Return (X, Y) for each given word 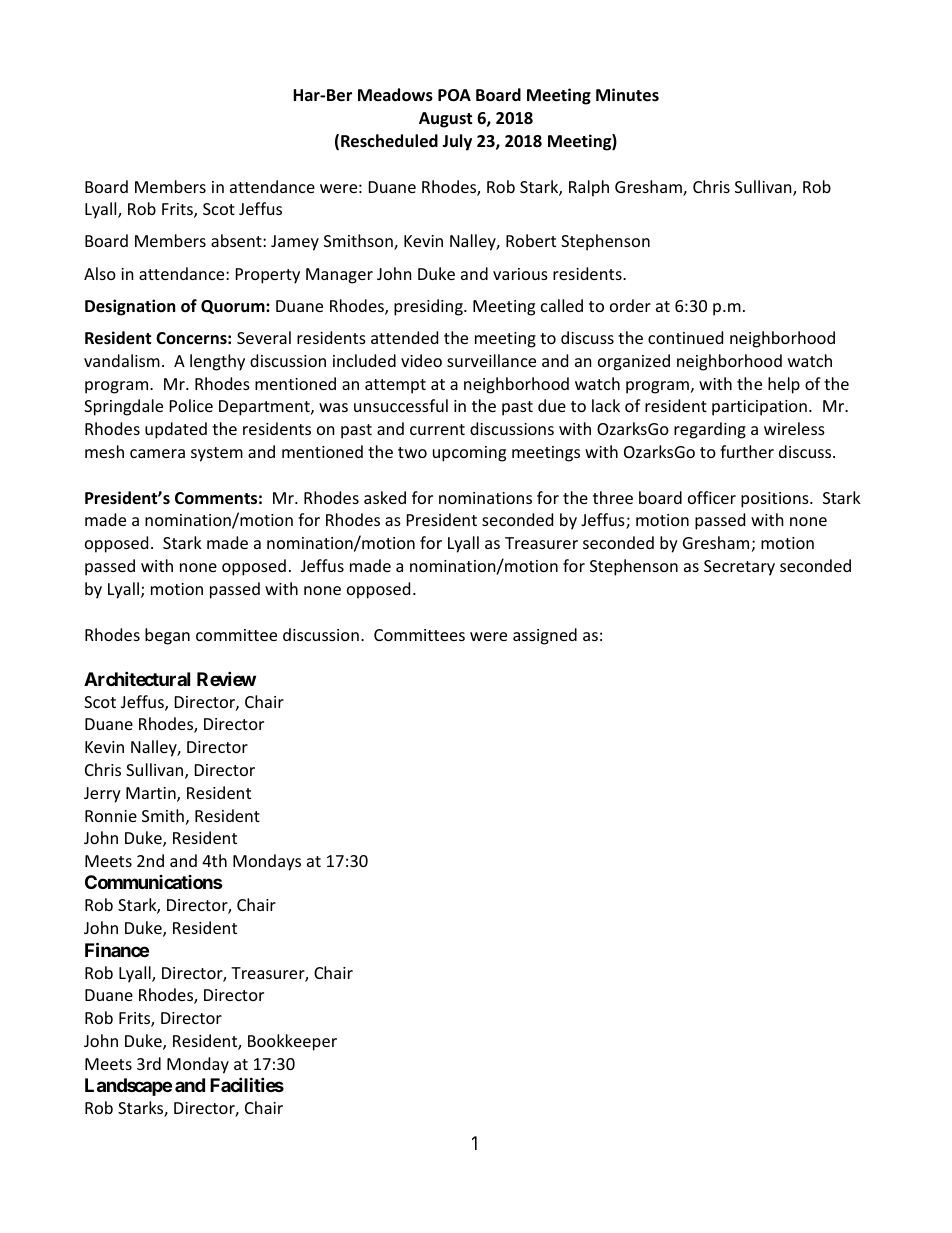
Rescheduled (389, 141)
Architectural (137, 678)
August (445, 120)
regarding (710, 430)
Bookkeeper (292, 1042)
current (437, 429)
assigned (545, 636)
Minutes (627, 95)
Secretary (739, 568)
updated (176, 430)
